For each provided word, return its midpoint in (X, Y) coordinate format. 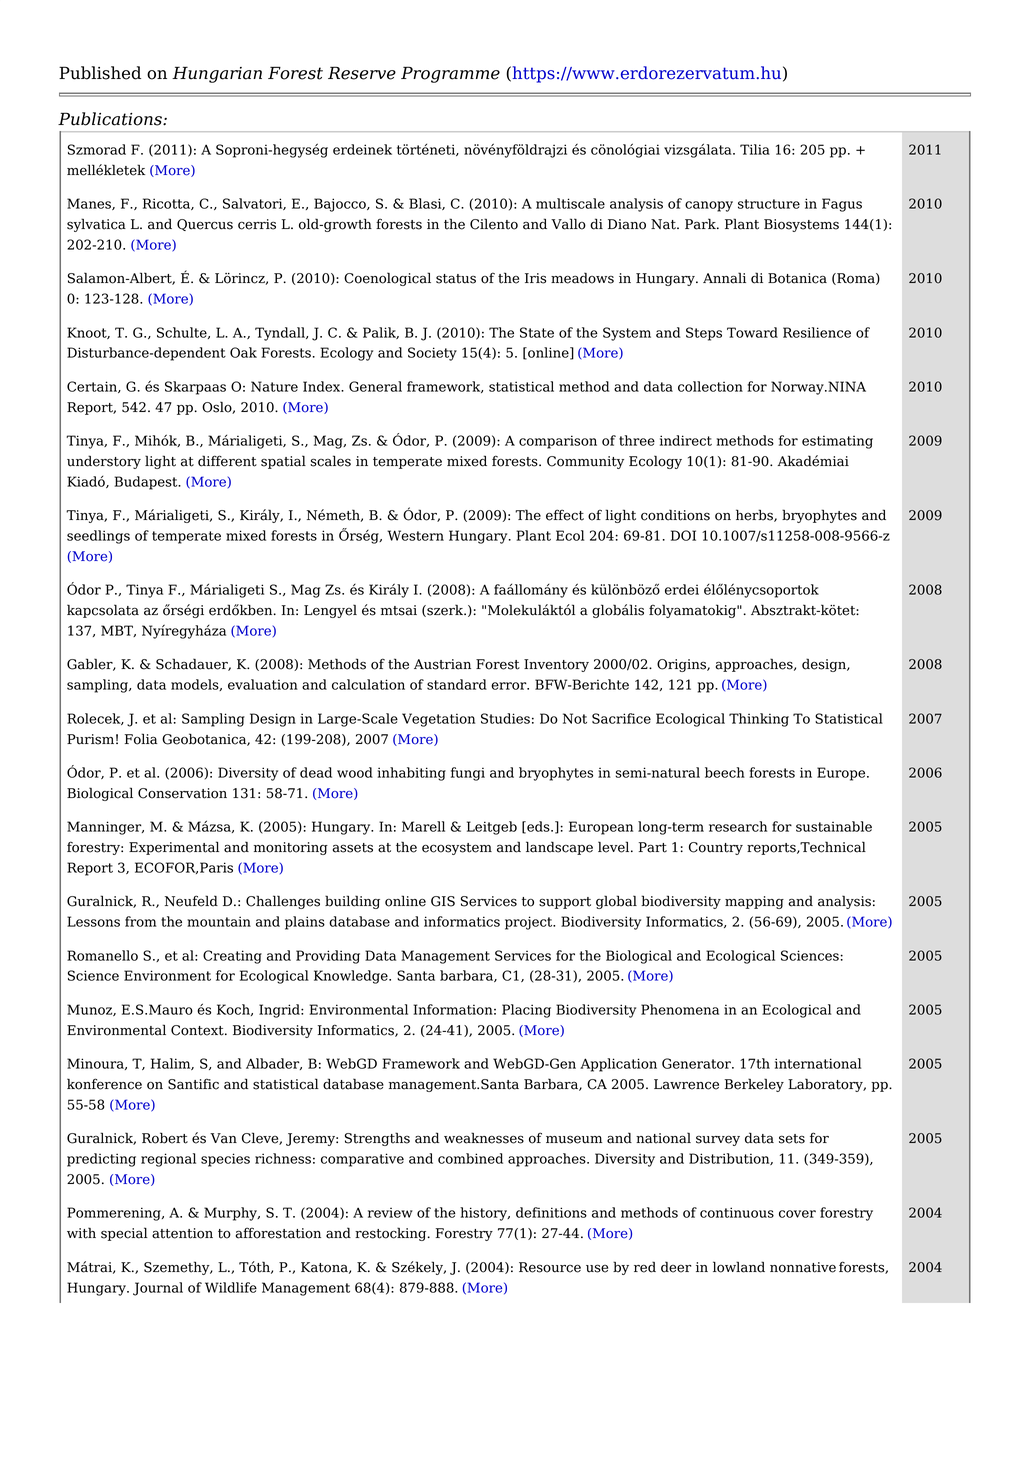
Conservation (182, 793)
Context (198, 1030)
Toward (752, 332)
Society (432, 354)
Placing (526, 1011)
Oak (243, 352)
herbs (755, 515)
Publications (111, 119)
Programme (450, 74)
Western (415, 535)
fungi (468, 774)
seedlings (98, 537)
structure (769, 204)
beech (725, 772)
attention (182, 1233)
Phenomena (680, 1009)
